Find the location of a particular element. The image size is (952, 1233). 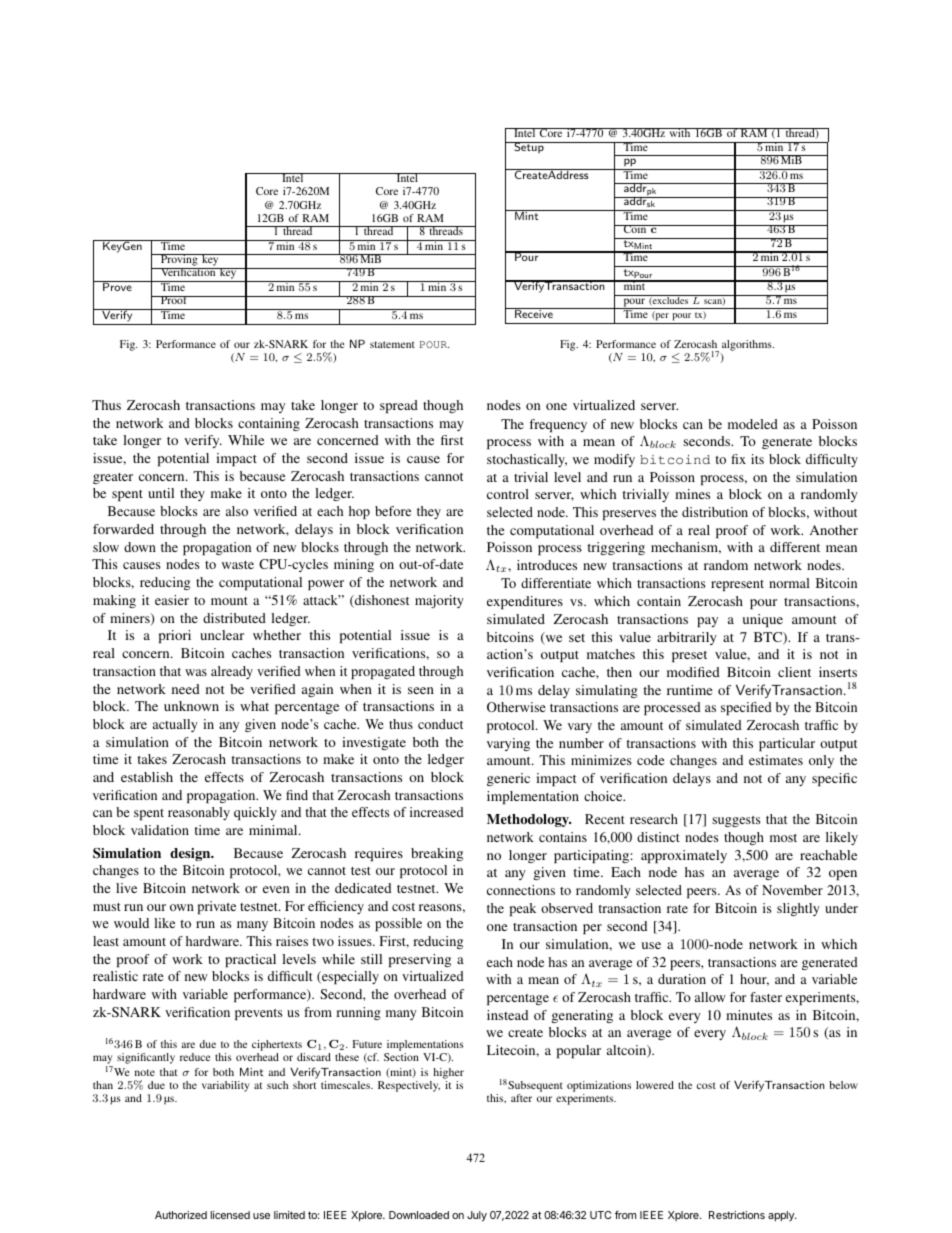

instead is located at coordinates (507, 1015).
